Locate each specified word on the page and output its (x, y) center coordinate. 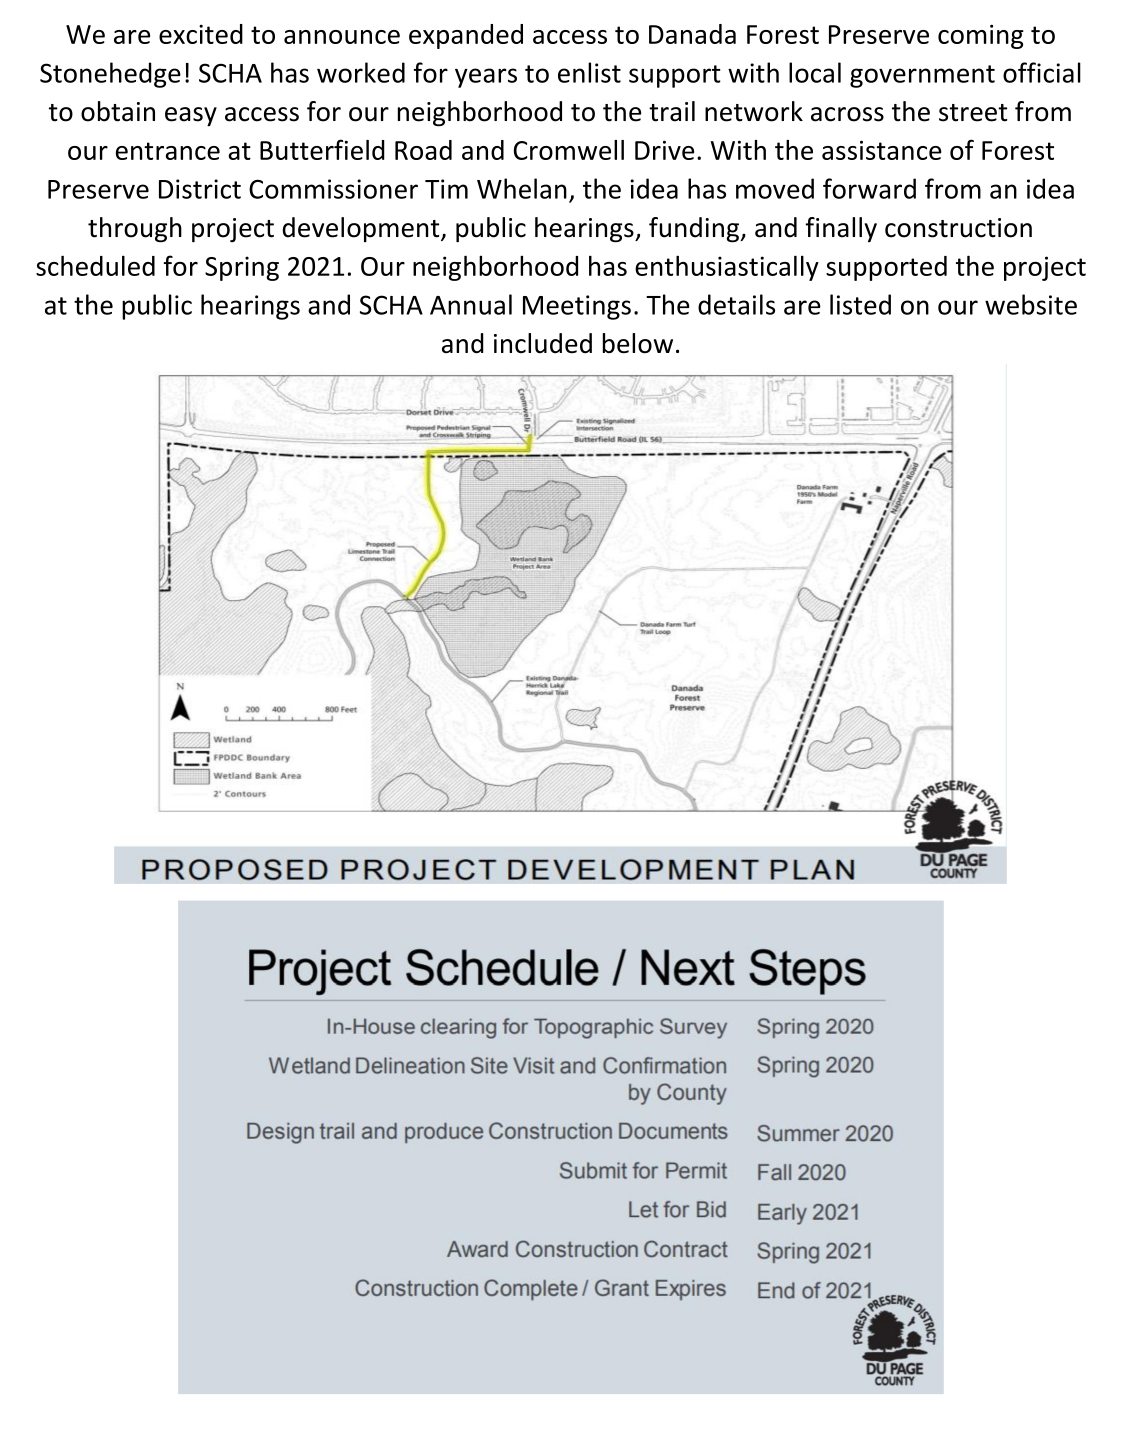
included (543, 343)
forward (869, 188)
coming (981, 36)
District (200, 189)
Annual (471, 304)
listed (860, 304)
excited (201, 34)
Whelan (522, 188)
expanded (466, 36)
